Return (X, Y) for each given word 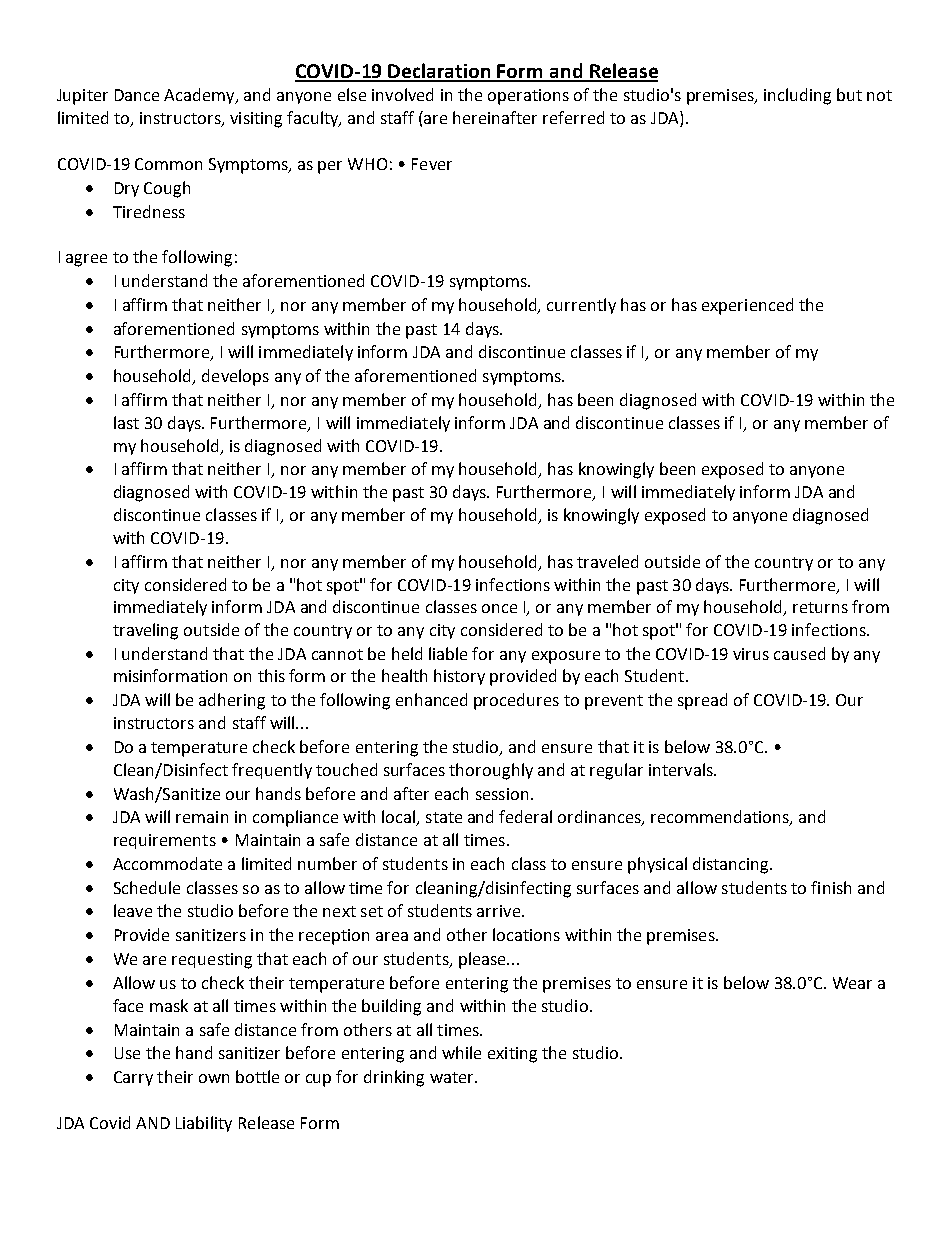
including (797, 96)
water (453, 1077)
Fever (432, 164)
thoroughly (491, 771)
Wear (852, 983)
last (126, 422)
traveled (607, 561)
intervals (682, 769)
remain (202, 817)
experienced (747, 306)
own (214, 1078)
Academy (200, 96)
